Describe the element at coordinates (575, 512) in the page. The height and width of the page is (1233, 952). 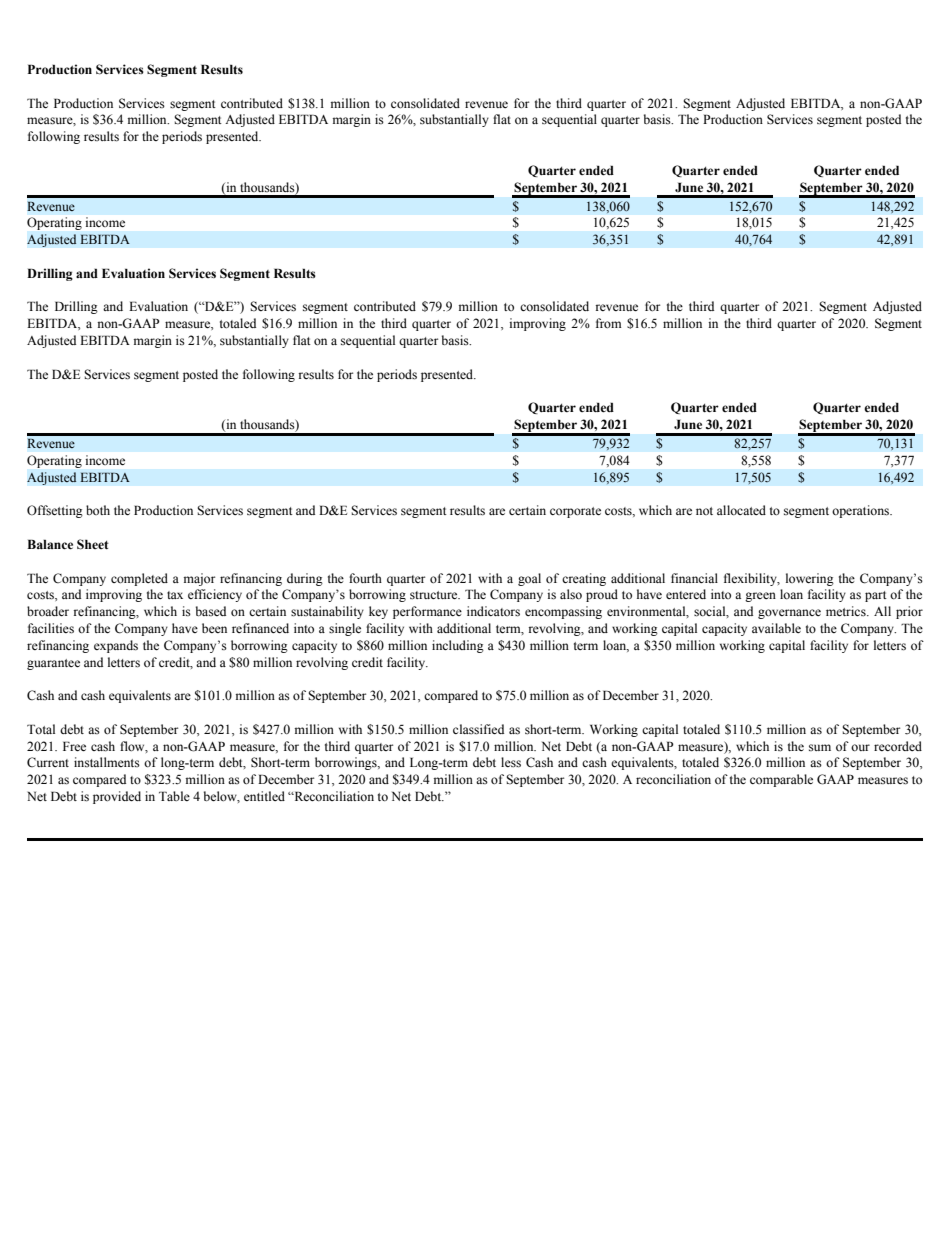
I see `corporate` at that location.
